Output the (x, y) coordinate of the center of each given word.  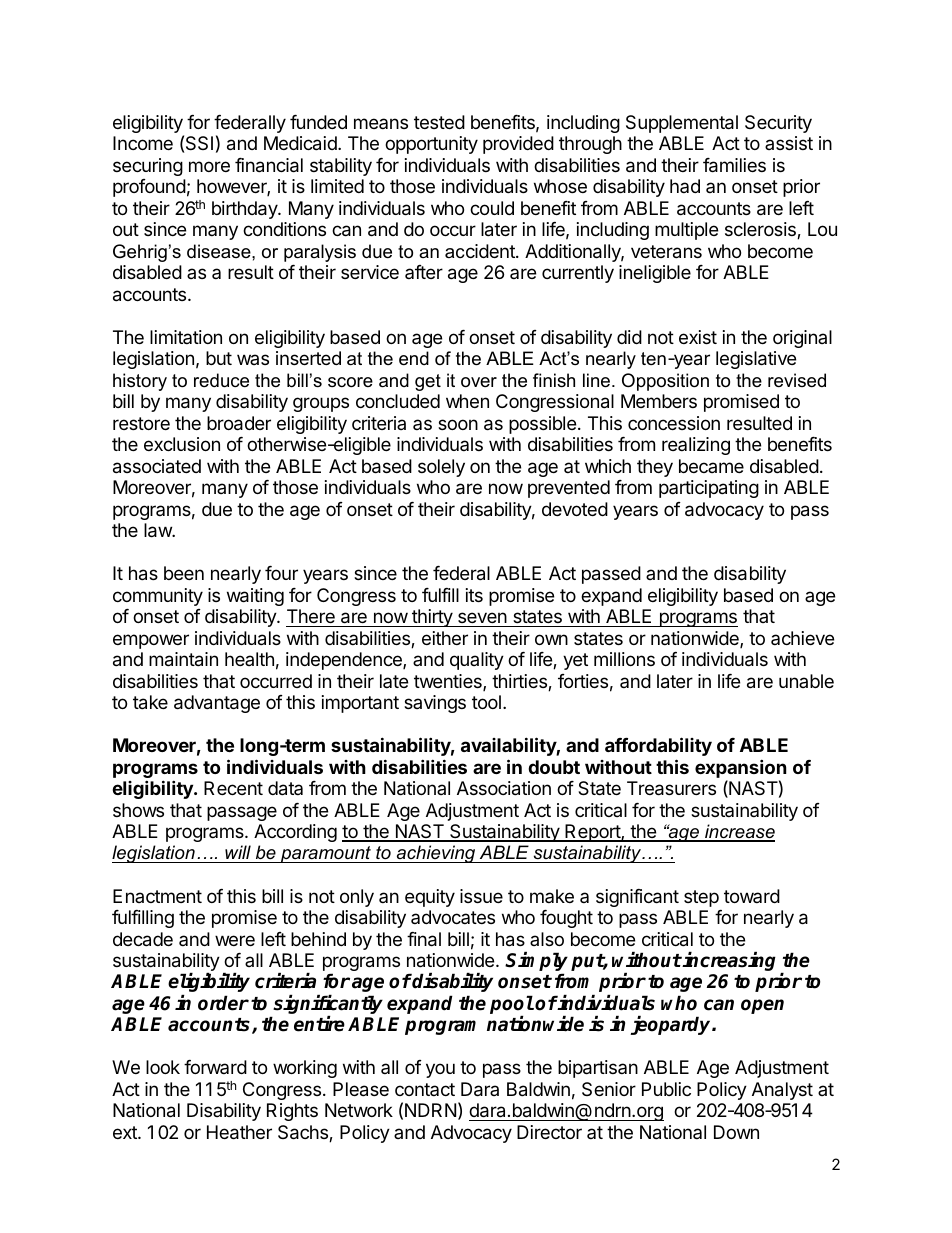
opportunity (431, 145)
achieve (802, 638)
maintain (183, 659)
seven (482, 617)
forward (215, 1067)
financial (269, 165)
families (734, 165)
